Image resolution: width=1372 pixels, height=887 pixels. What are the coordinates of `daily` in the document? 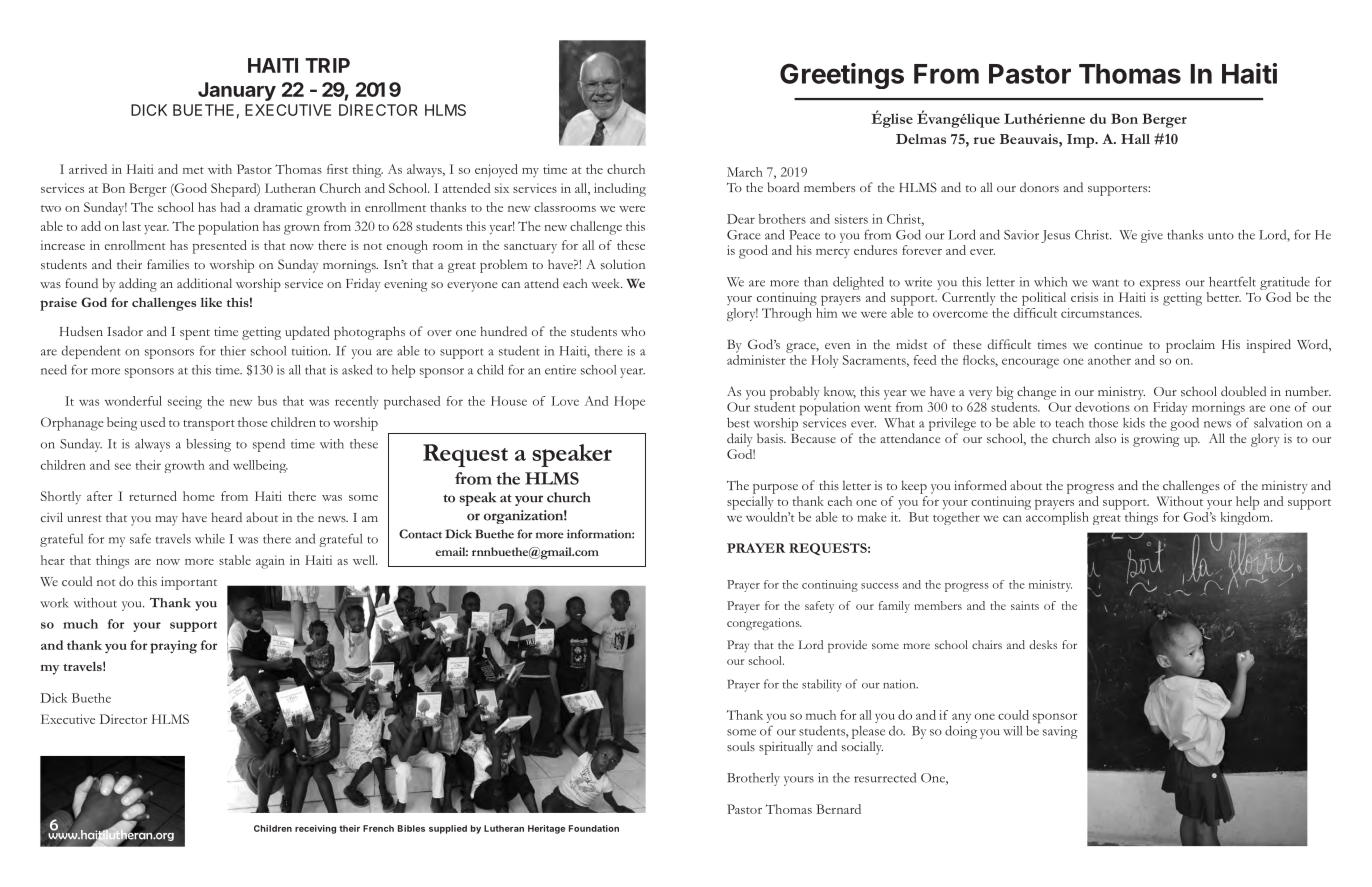 It's located at (740, 440).
